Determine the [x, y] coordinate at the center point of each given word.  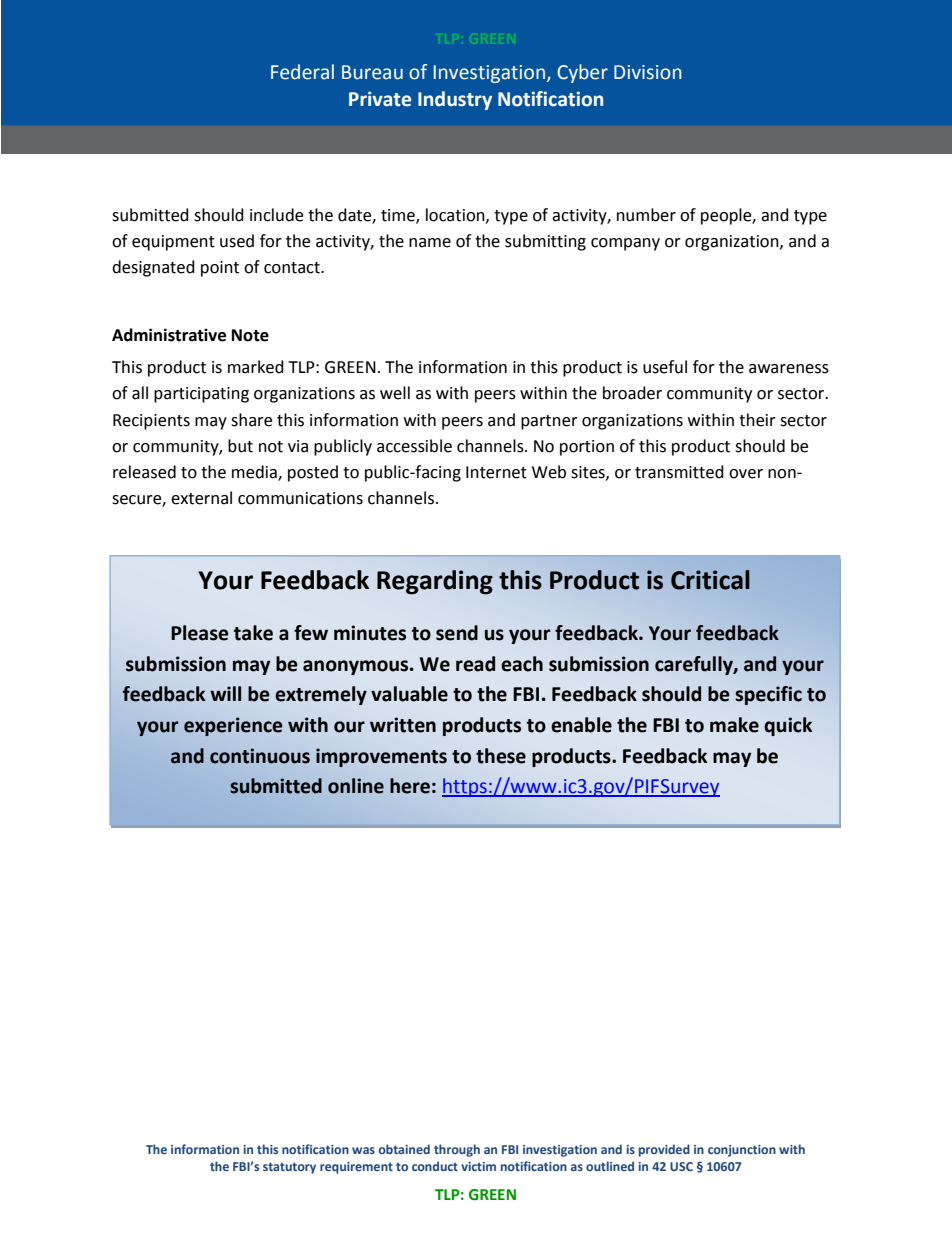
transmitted [679, 472]
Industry [455, 100]
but [240, 446]
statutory [289, 1168]
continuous [260, 756]
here [410, 786]
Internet [496, 472]
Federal [302, 72]
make [734, 725]
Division [648, 72]
